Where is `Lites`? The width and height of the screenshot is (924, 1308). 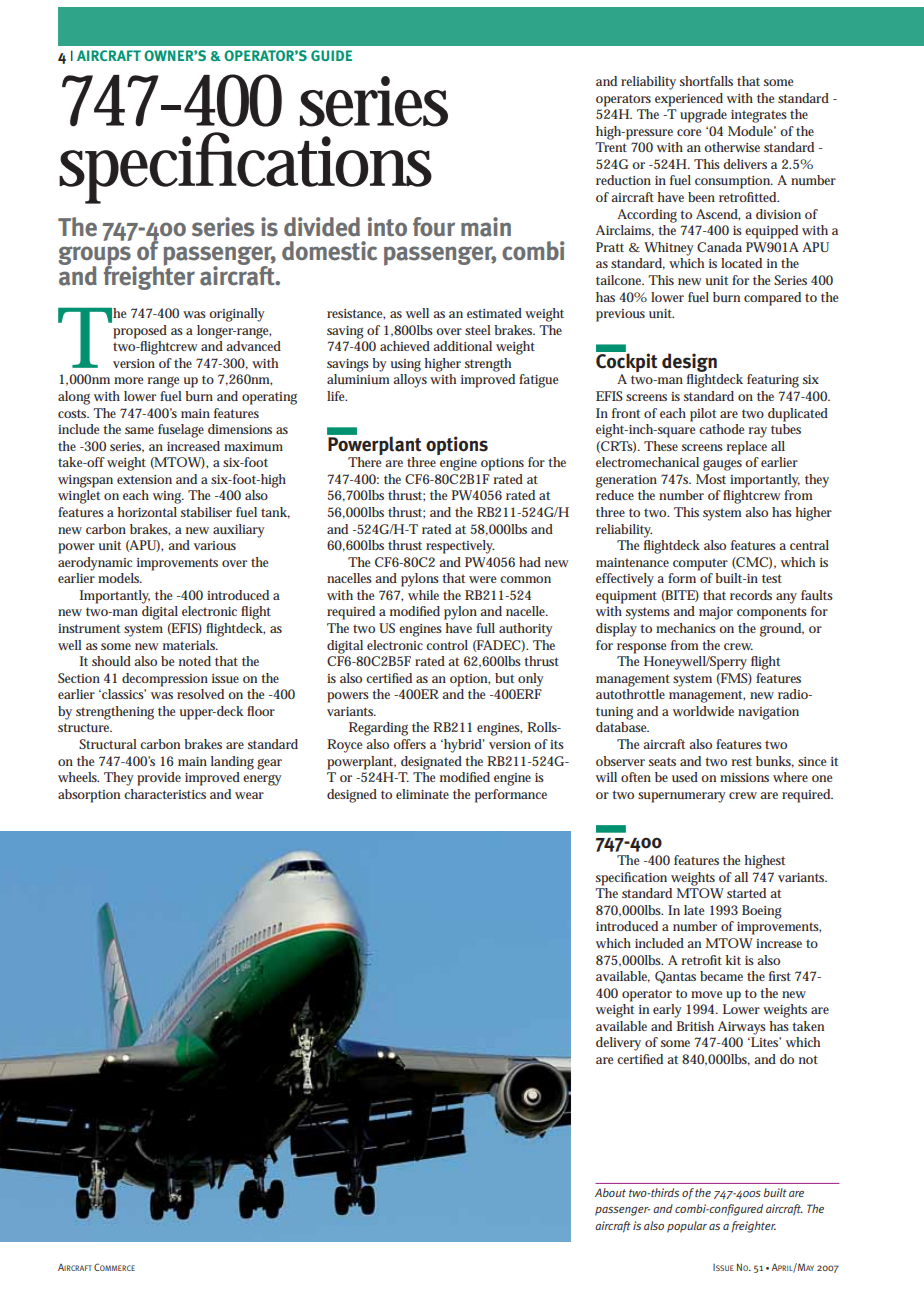
Lites is located at coordinates (765, 1042).
